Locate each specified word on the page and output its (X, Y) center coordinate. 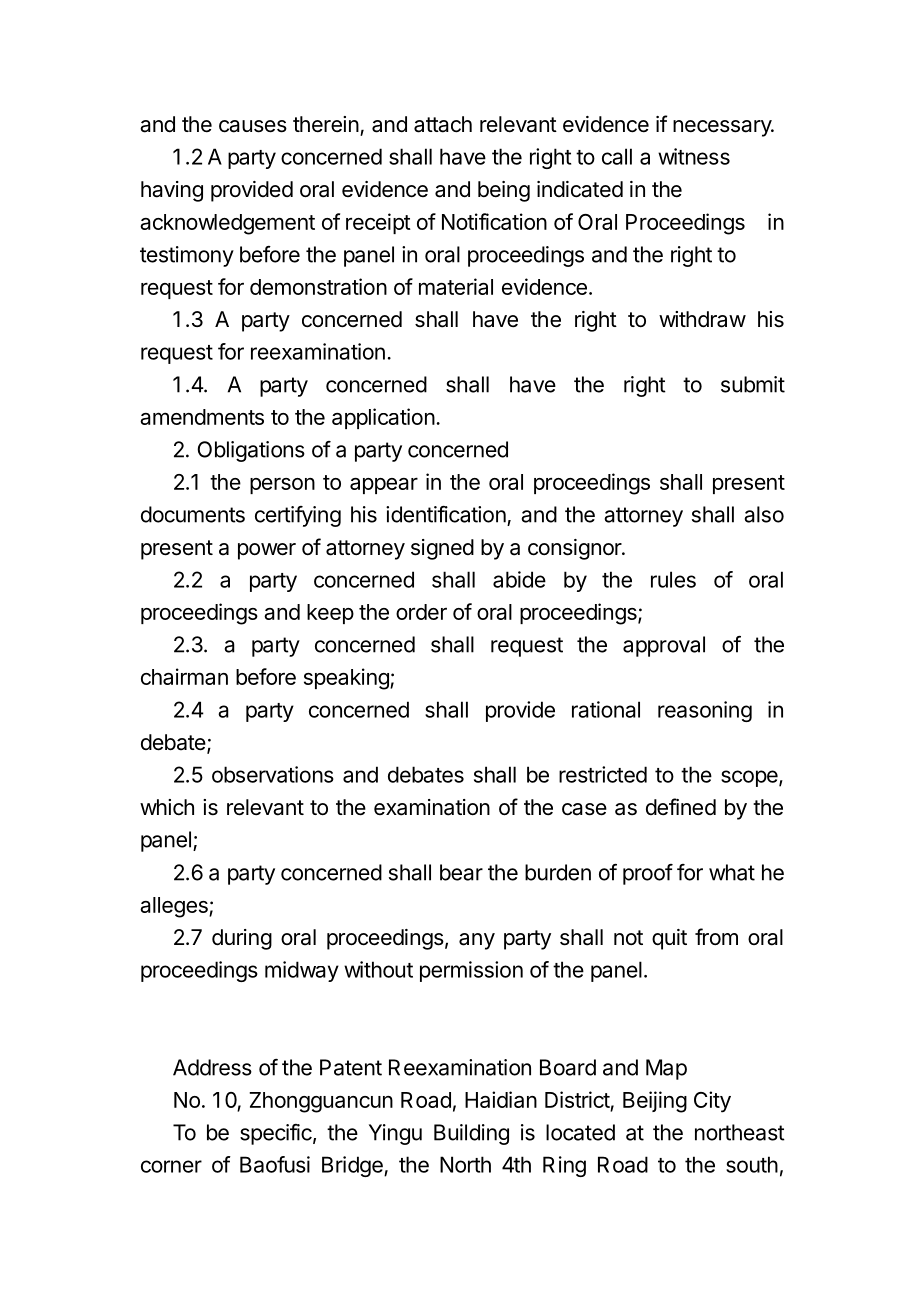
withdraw (702, 319)
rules (673, 579)
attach (443, 124)
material (456, 286)
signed (442, 549)
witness (694, 156)
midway (302, 971)
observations (273, 774)
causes (253, 126)
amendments (202, 417)
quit (669, 939)
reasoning (705, 711)
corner (171, 1166)
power (267, 551)
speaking (347, 679)
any (477, 941)
